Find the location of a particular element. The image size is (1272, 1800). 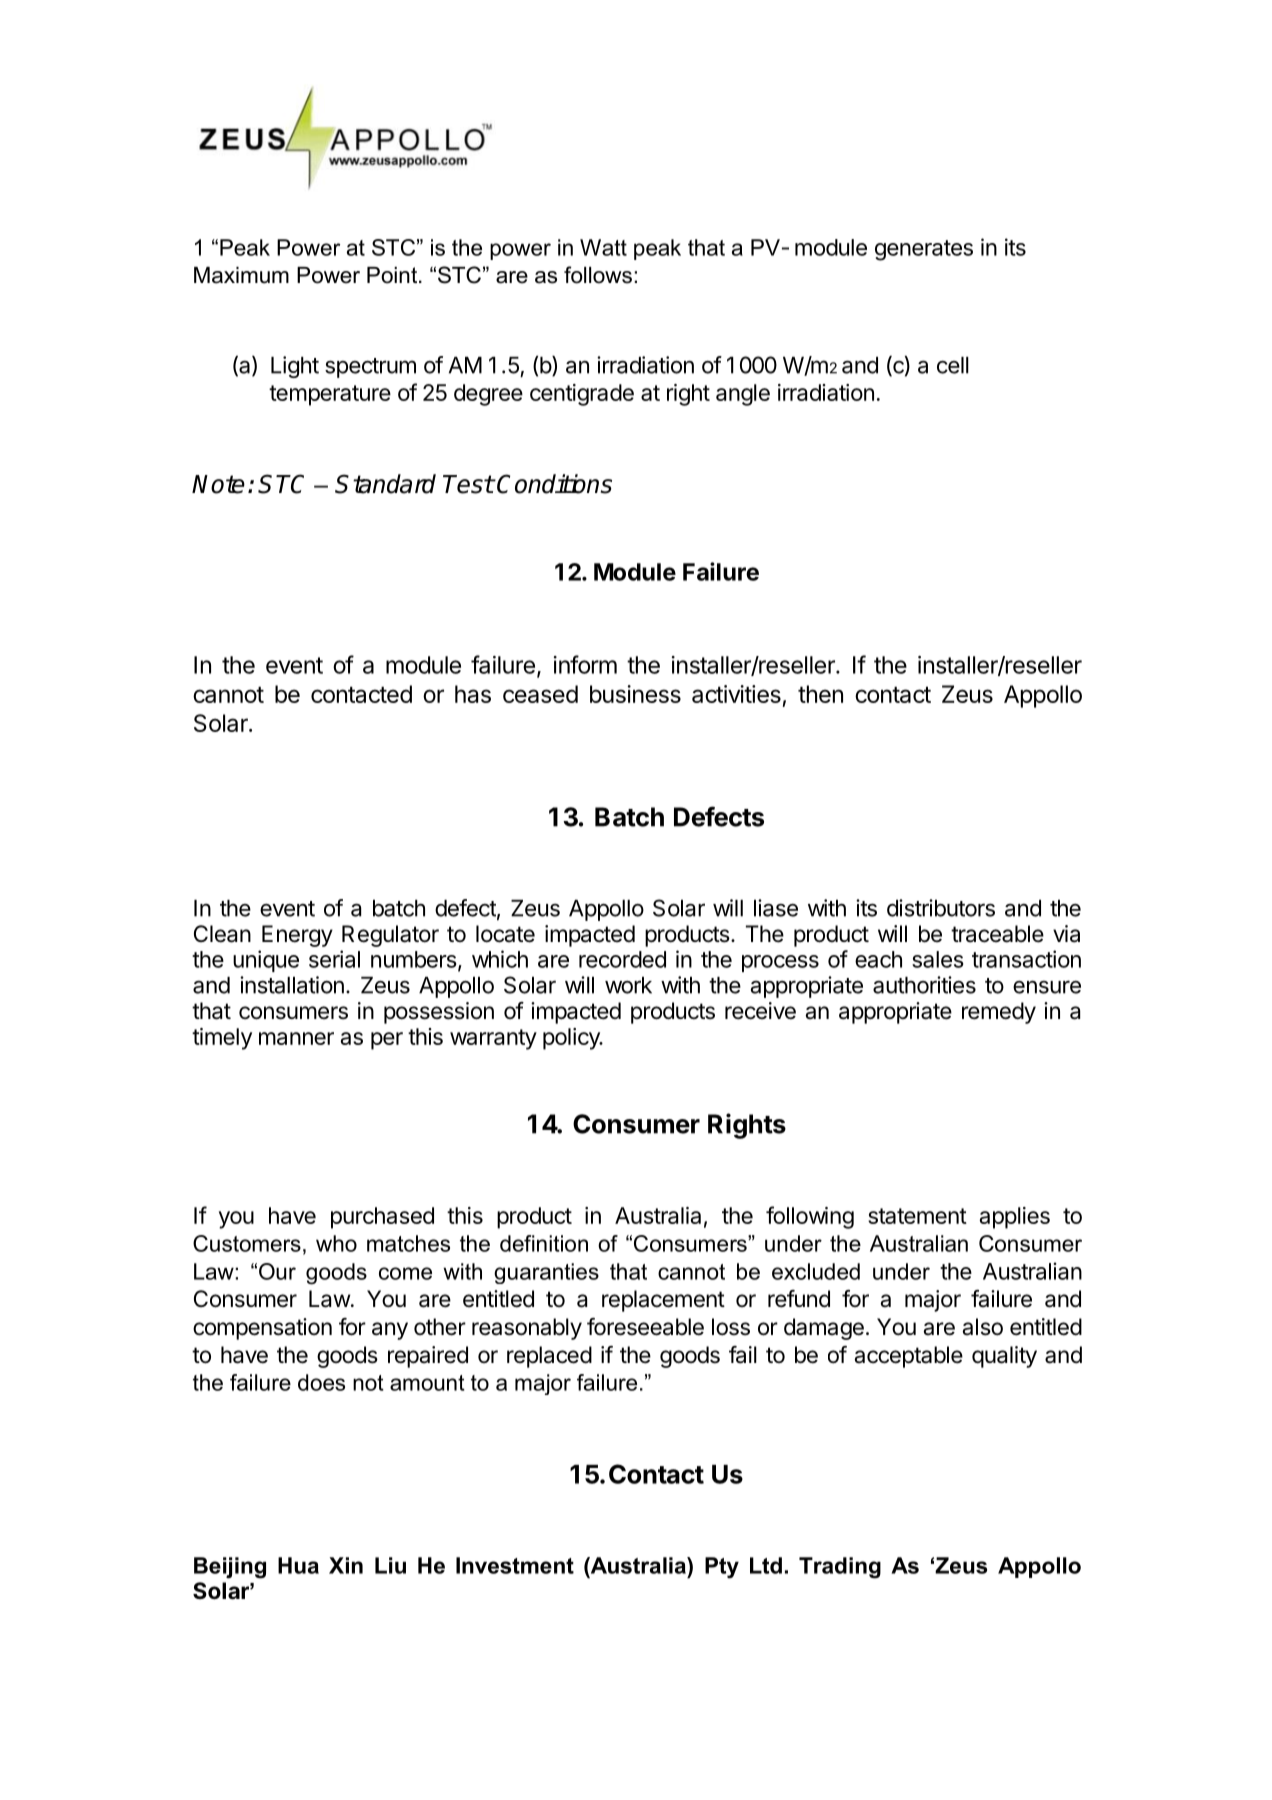

ceased is located at coordinates (540, 694).
